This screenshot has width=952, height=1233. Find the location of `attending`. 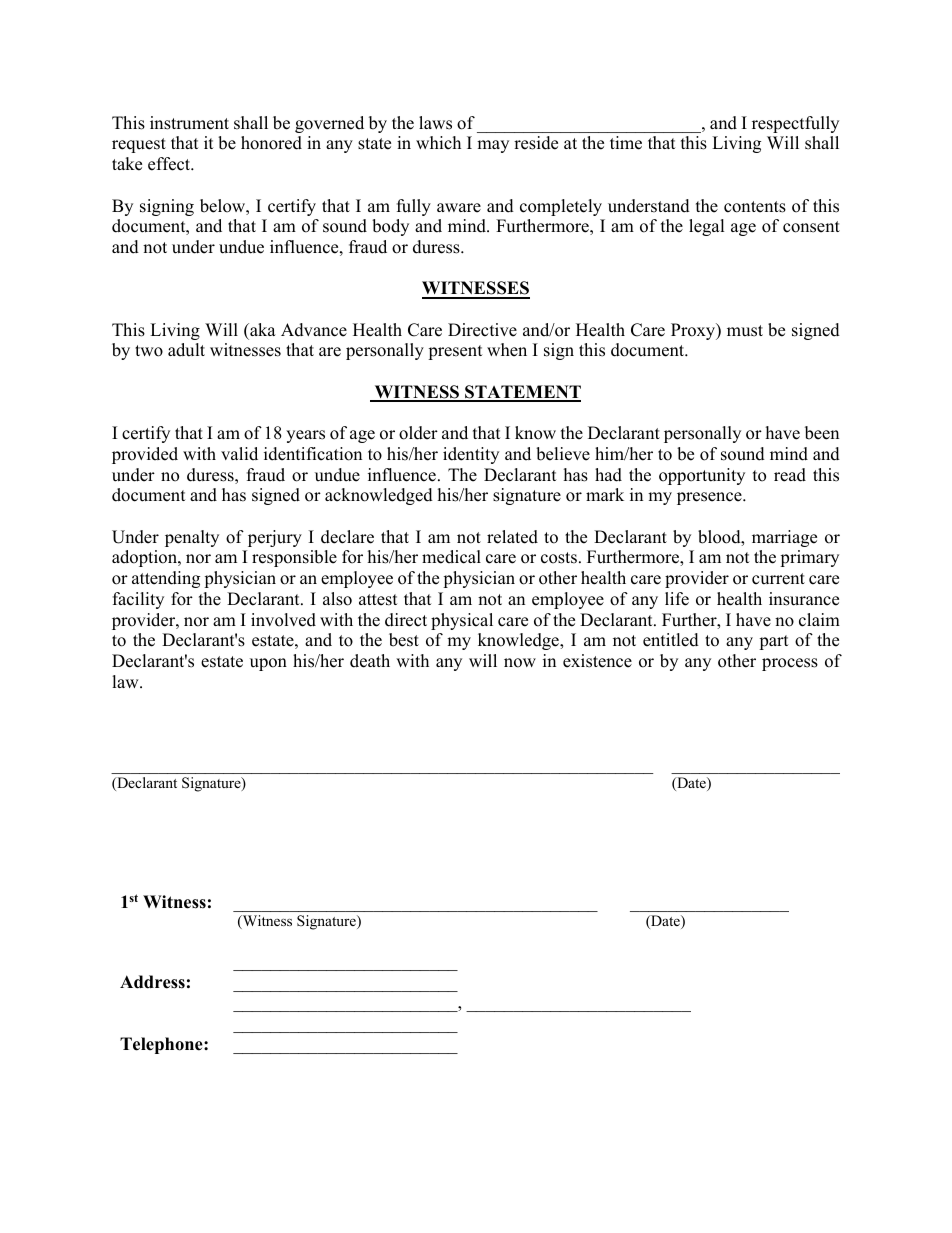

attending is located at coordinates (166, 579).
